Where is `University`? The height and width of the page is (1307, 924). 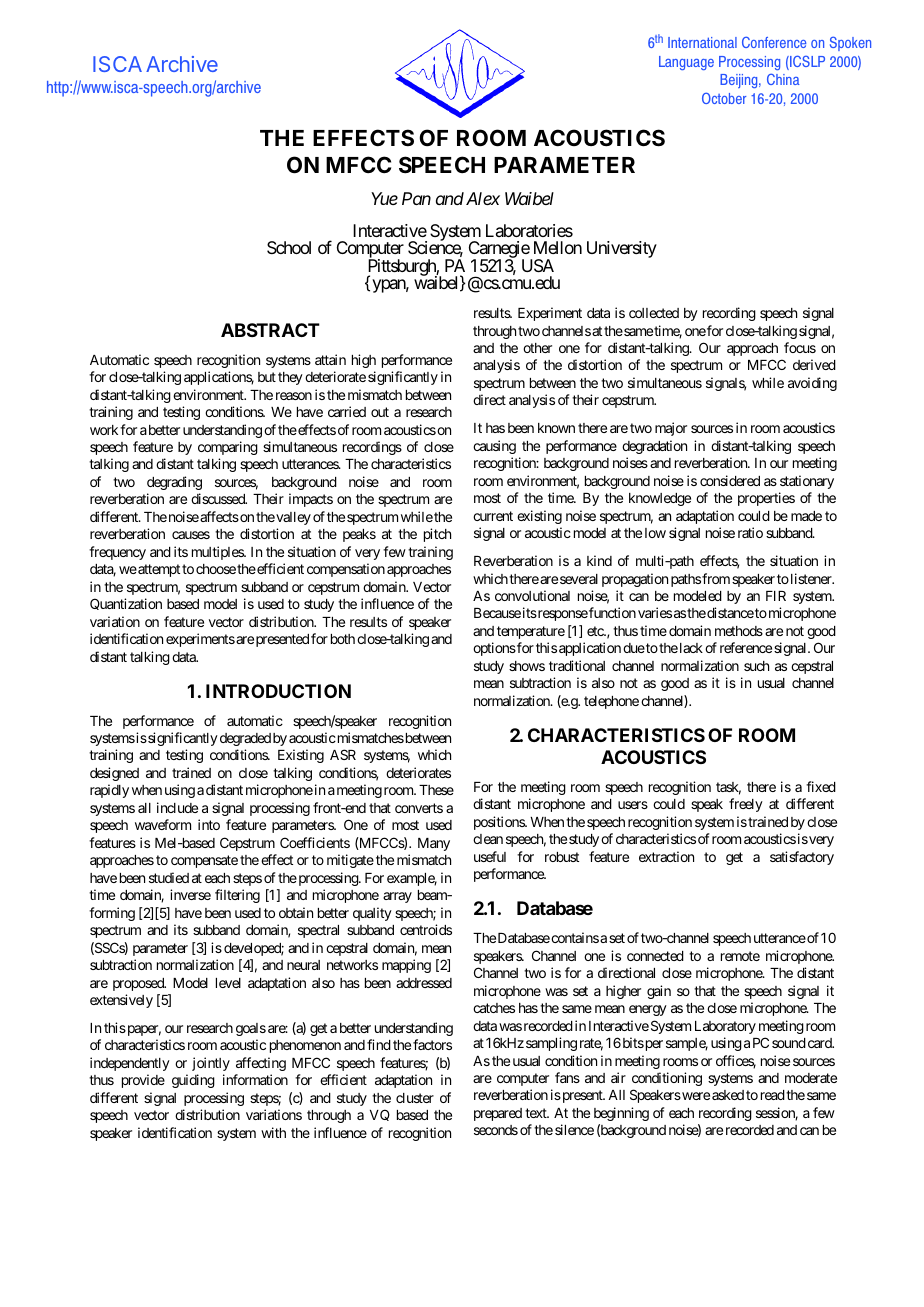 University is located at coordinates (622, 249).
